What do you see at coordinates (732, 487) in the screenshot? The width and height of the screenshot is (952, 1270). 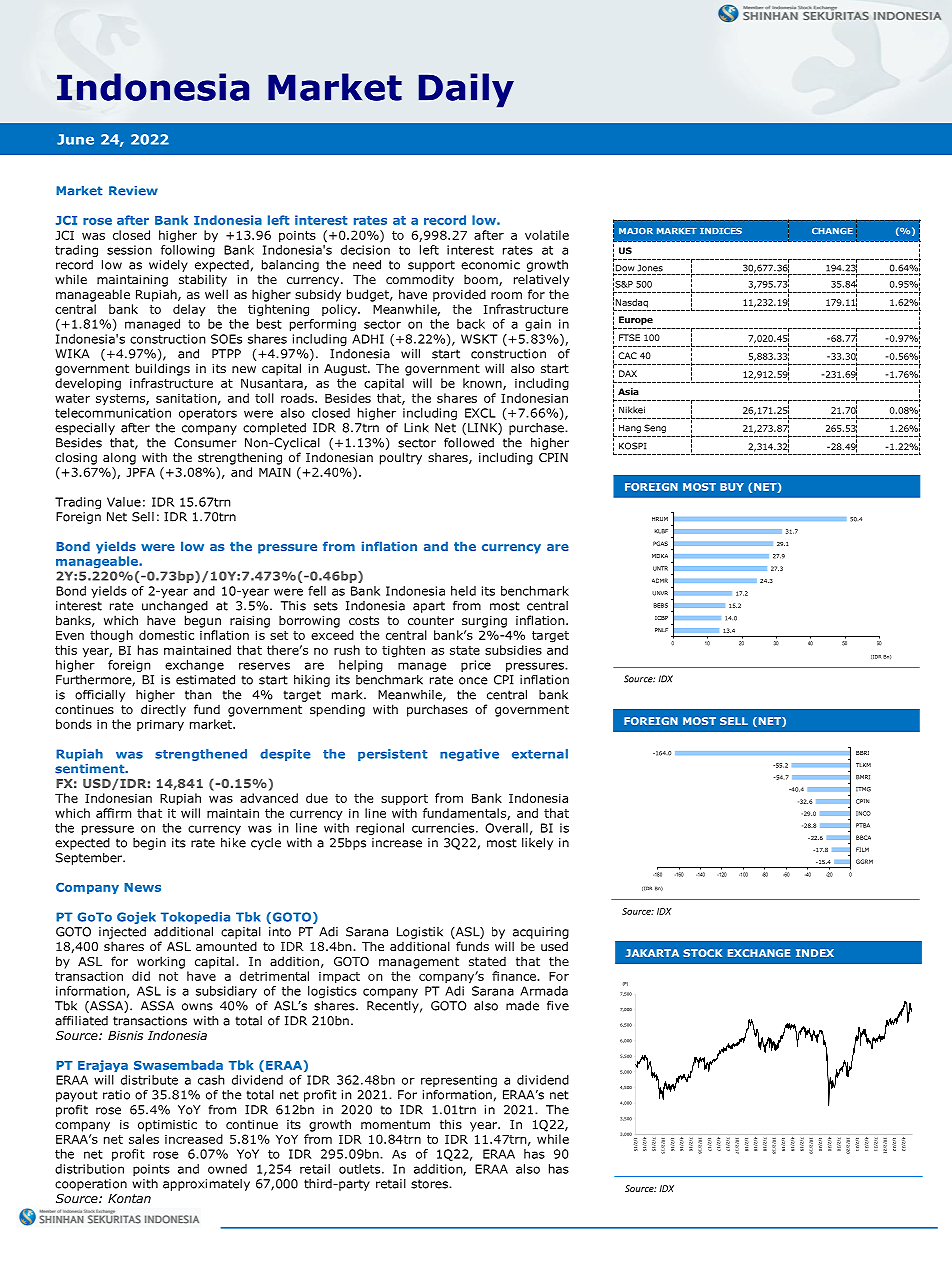 I see `BUY` at bounding box center [732, 487].
